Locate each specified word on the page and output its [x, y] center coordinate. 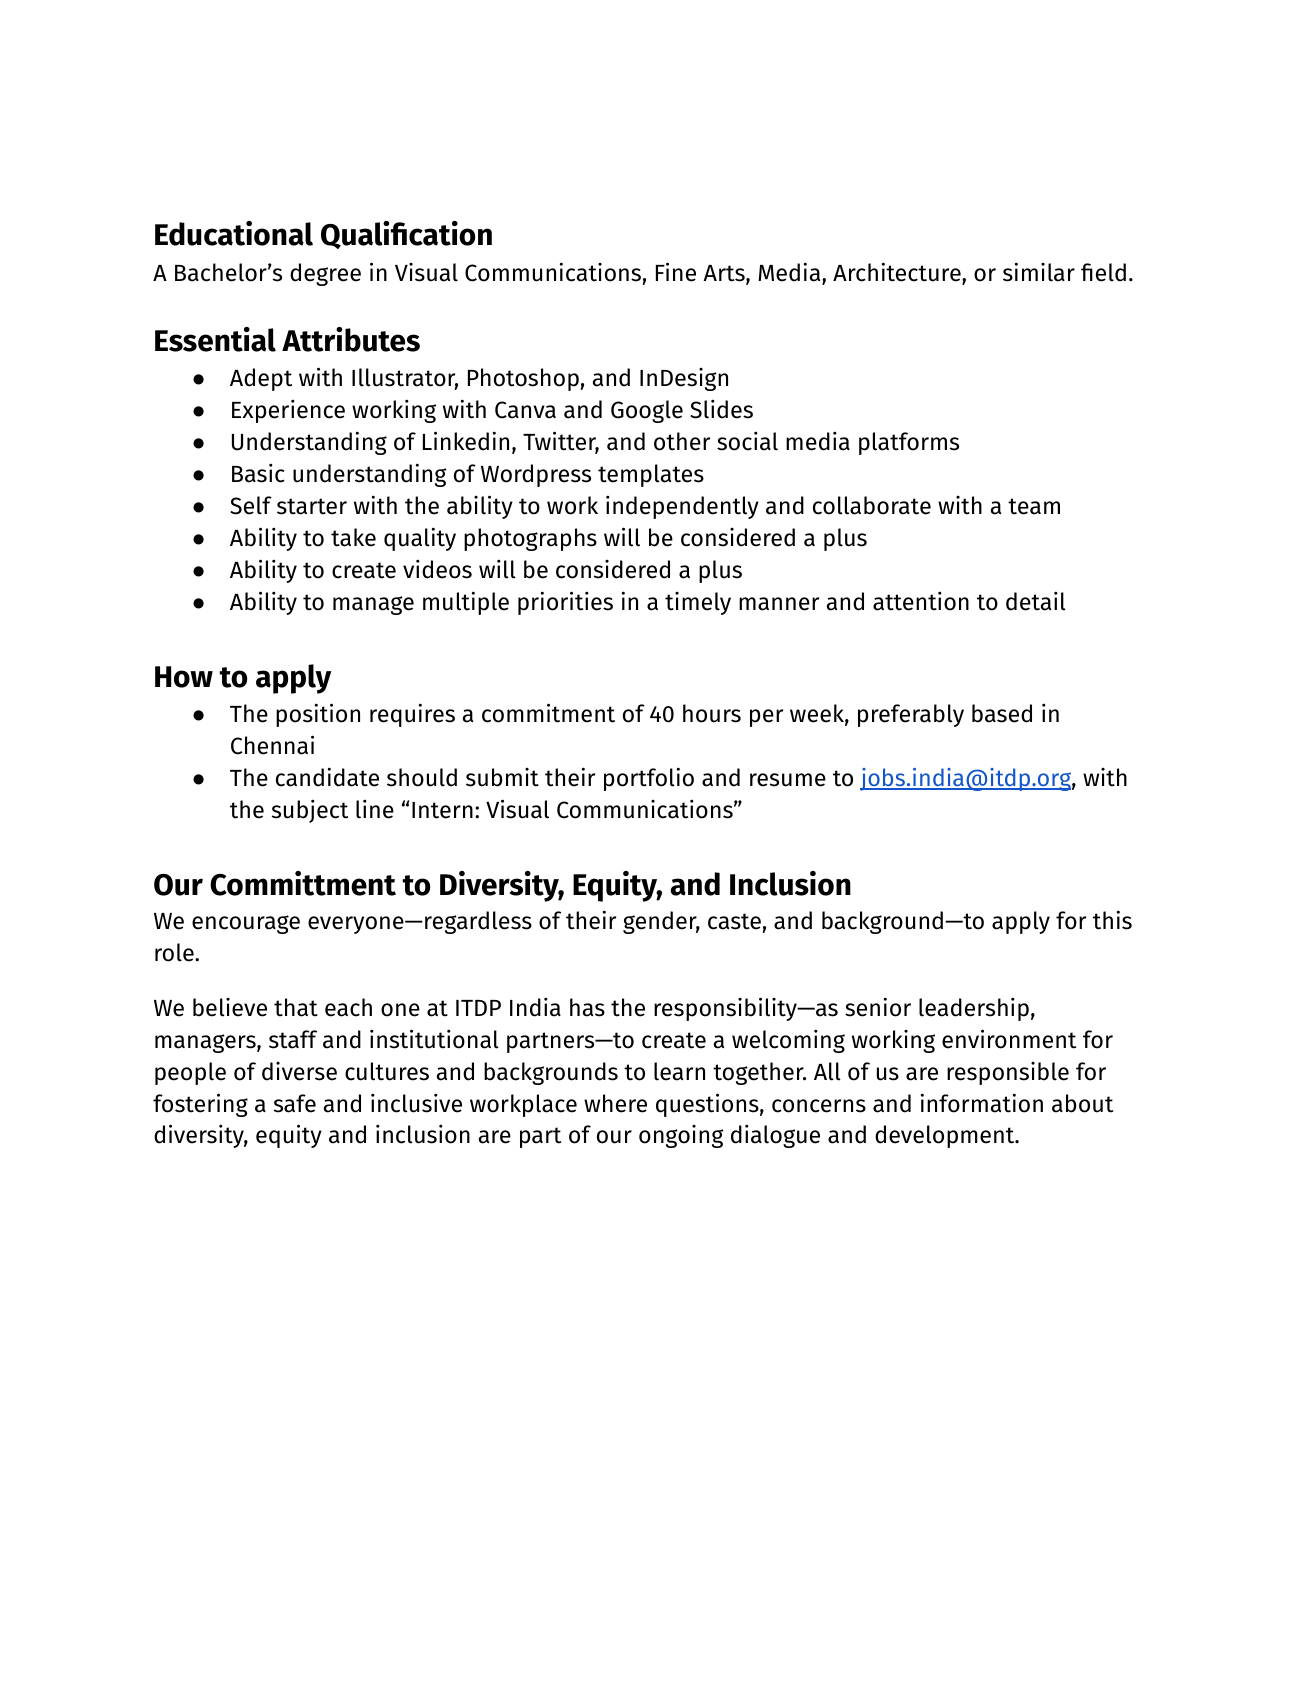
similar [1039, 272]
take [353, 537]
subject [310, 811]
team [1034, 506]
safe [295, 1103]
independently [682, 507]
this [1112, 920]
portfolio [649, 779]
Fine [676, 272]
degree [325, 274]
